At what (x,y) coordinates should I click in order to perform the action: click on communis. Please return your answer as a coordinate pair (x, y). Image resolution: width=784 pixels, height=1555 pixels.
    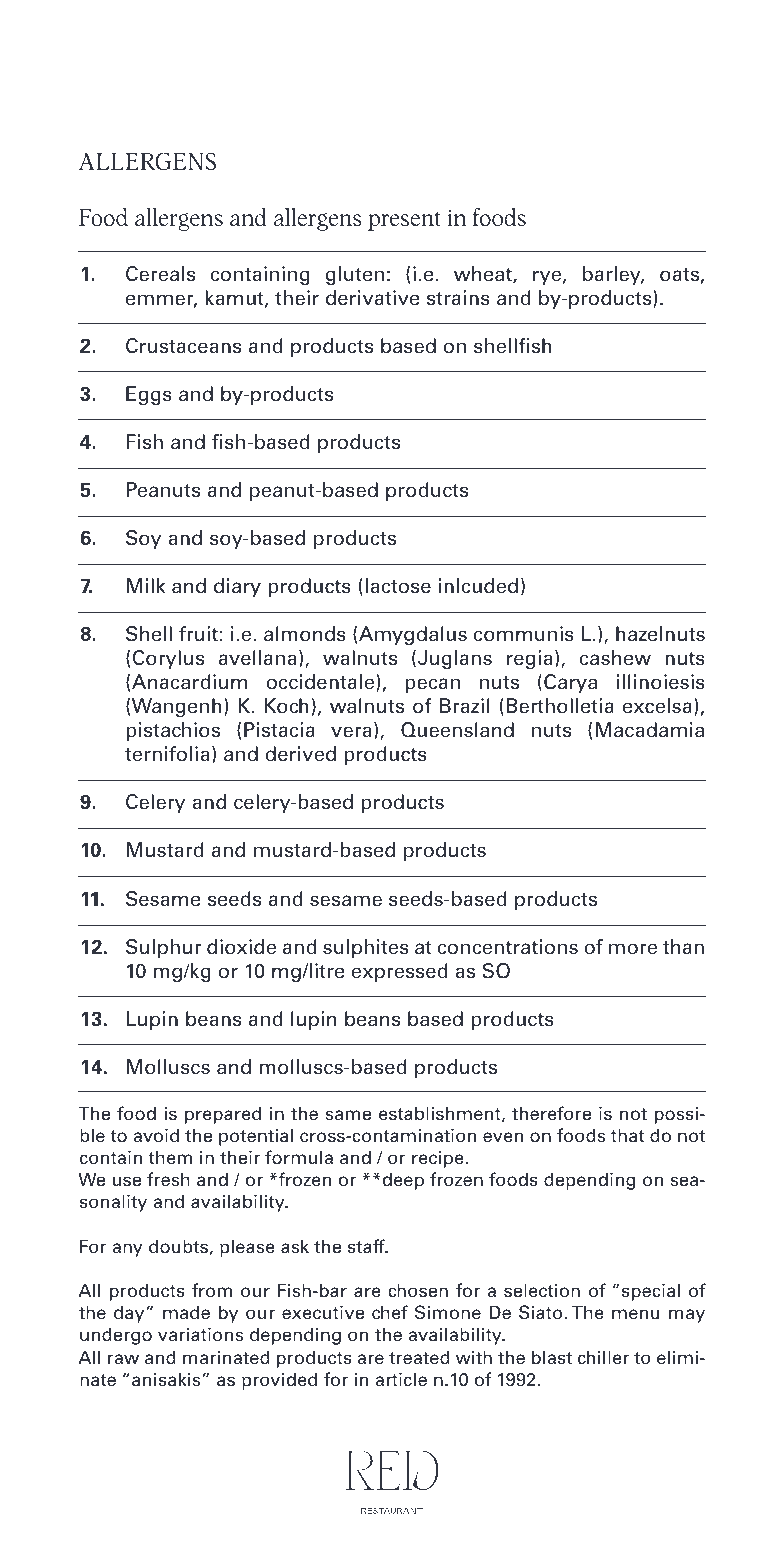
    Looking at the image, I should click on (524, 634).
